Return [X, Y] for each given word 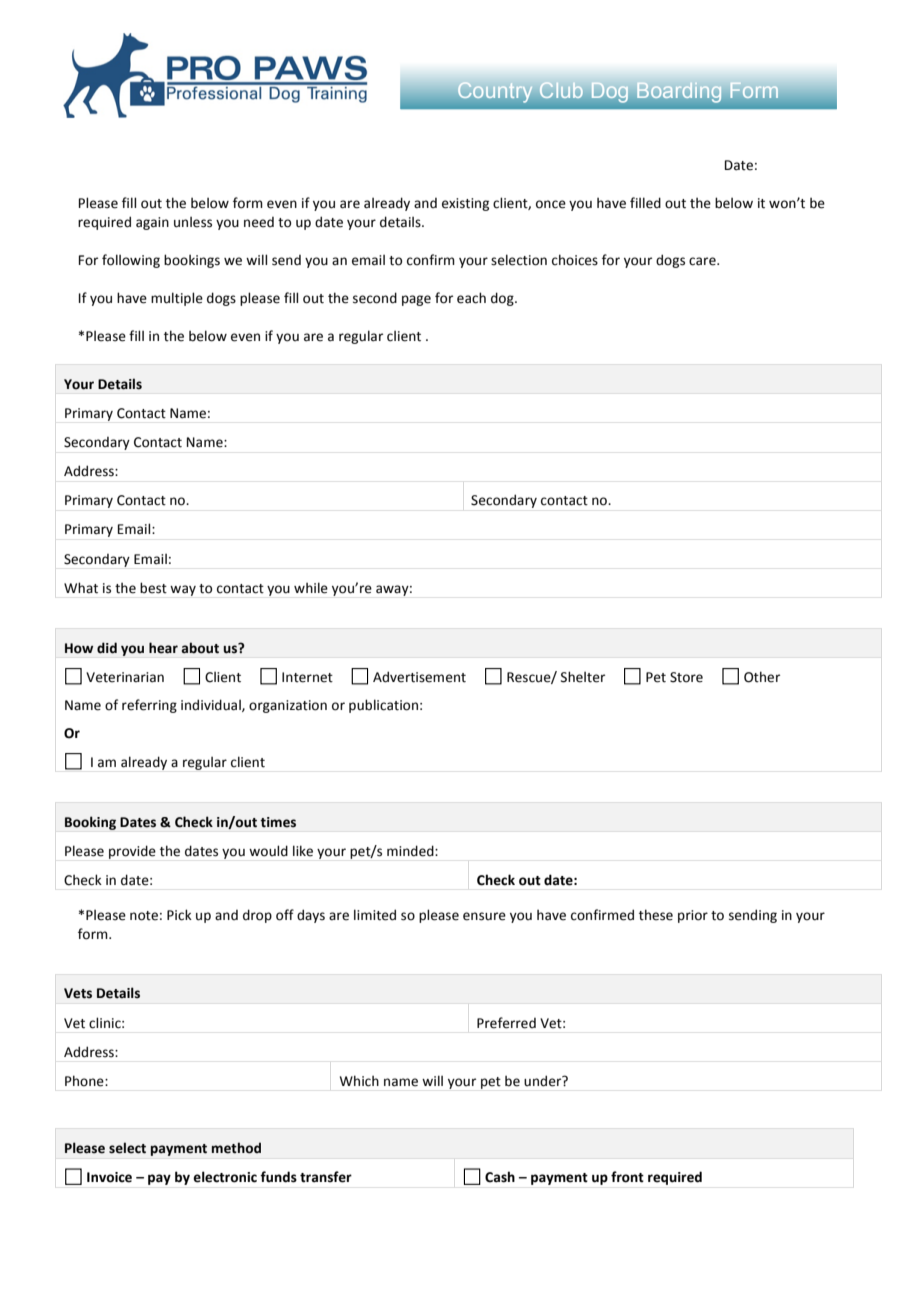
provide [132, 852]
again [152, 223]
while [311, 588]
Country [495, 92]
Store [686, 677]
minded [411, 851]
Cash [500, 1177]
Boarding [679, 92]
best [153, 588]
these [656, 915]
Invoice [109, 1177]
